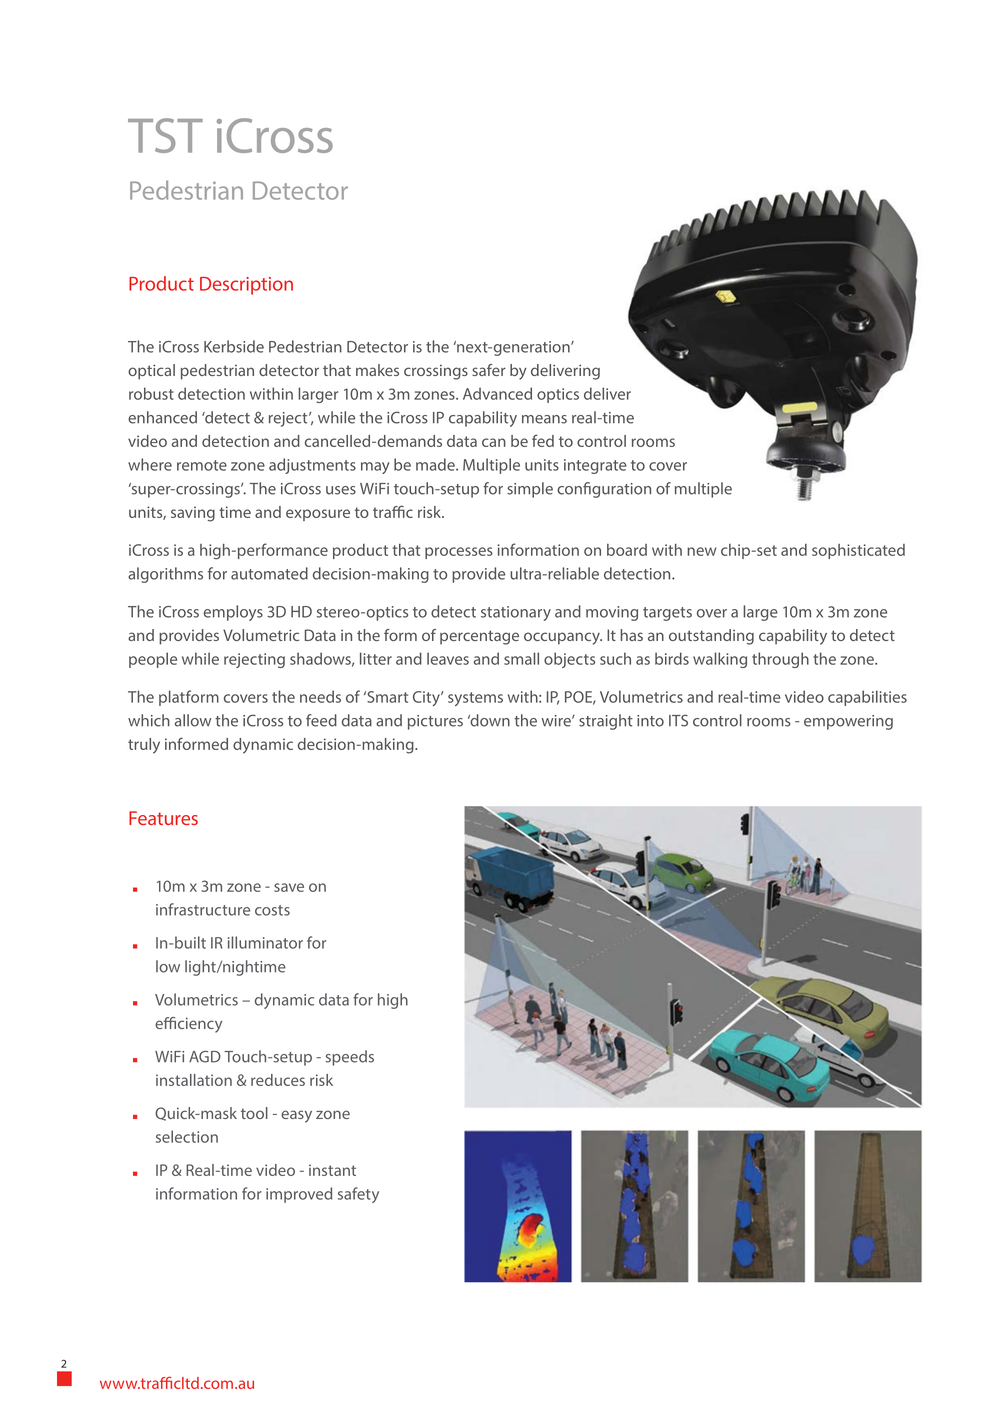  Describe the element at coordinates (187, 1136) in the screenshot. I see `selection` at that location.
